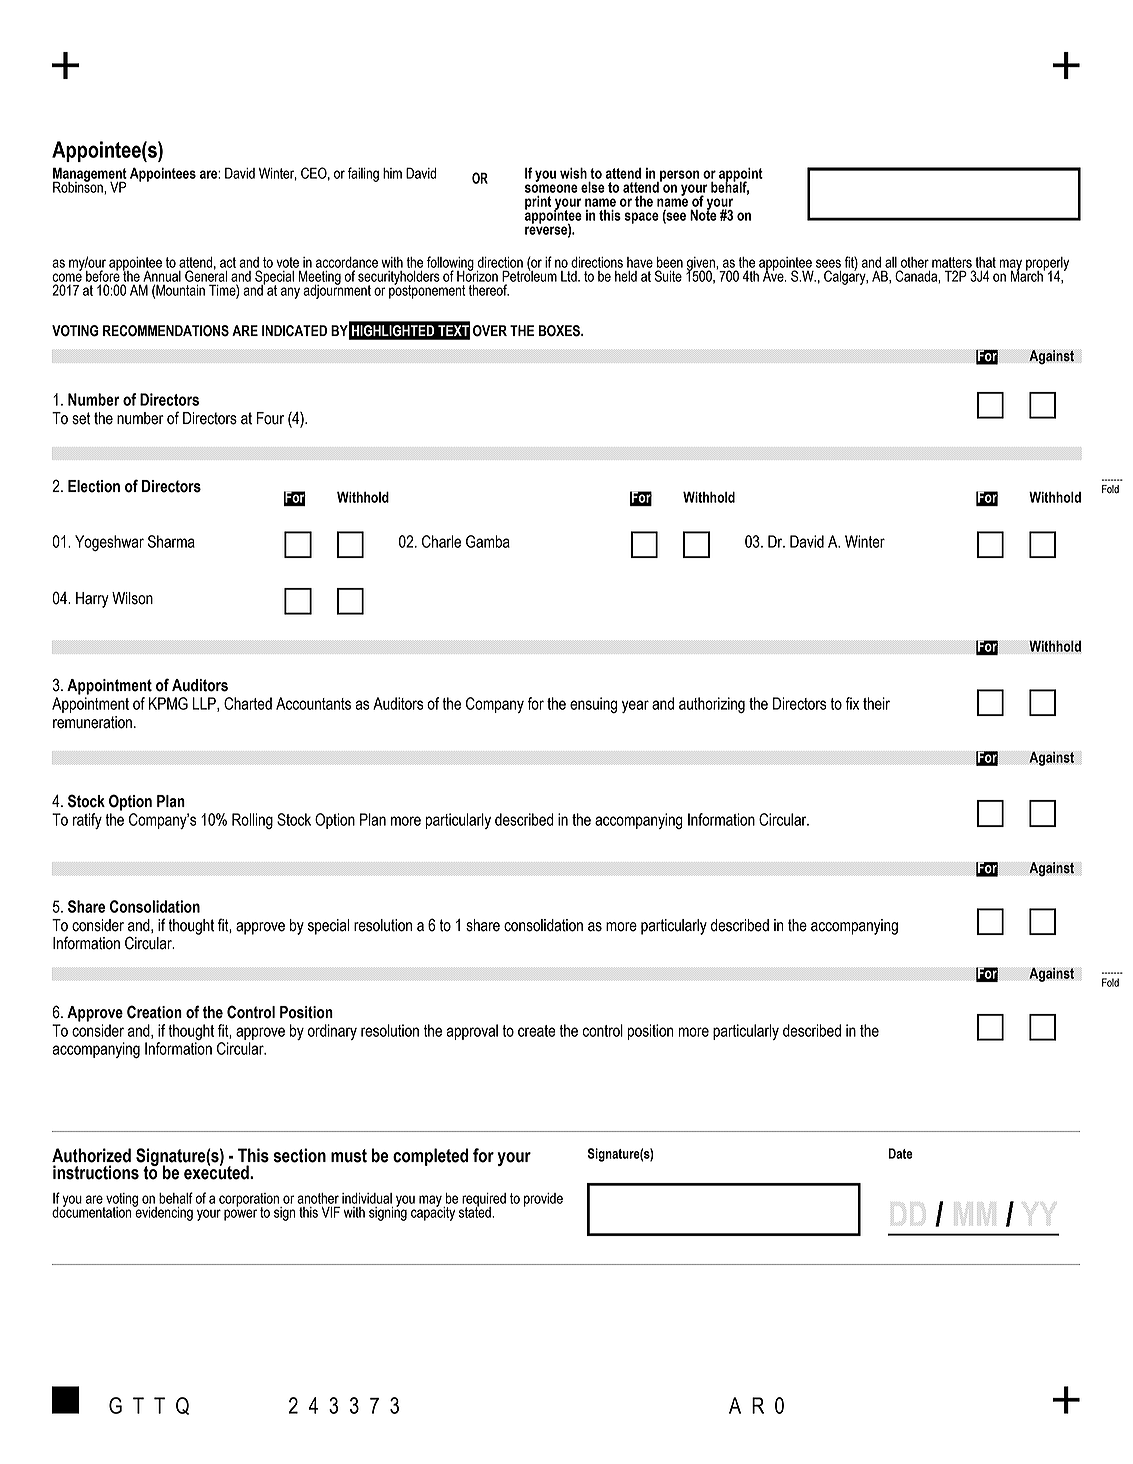  I want to click on executed, so click(217, 1171).
